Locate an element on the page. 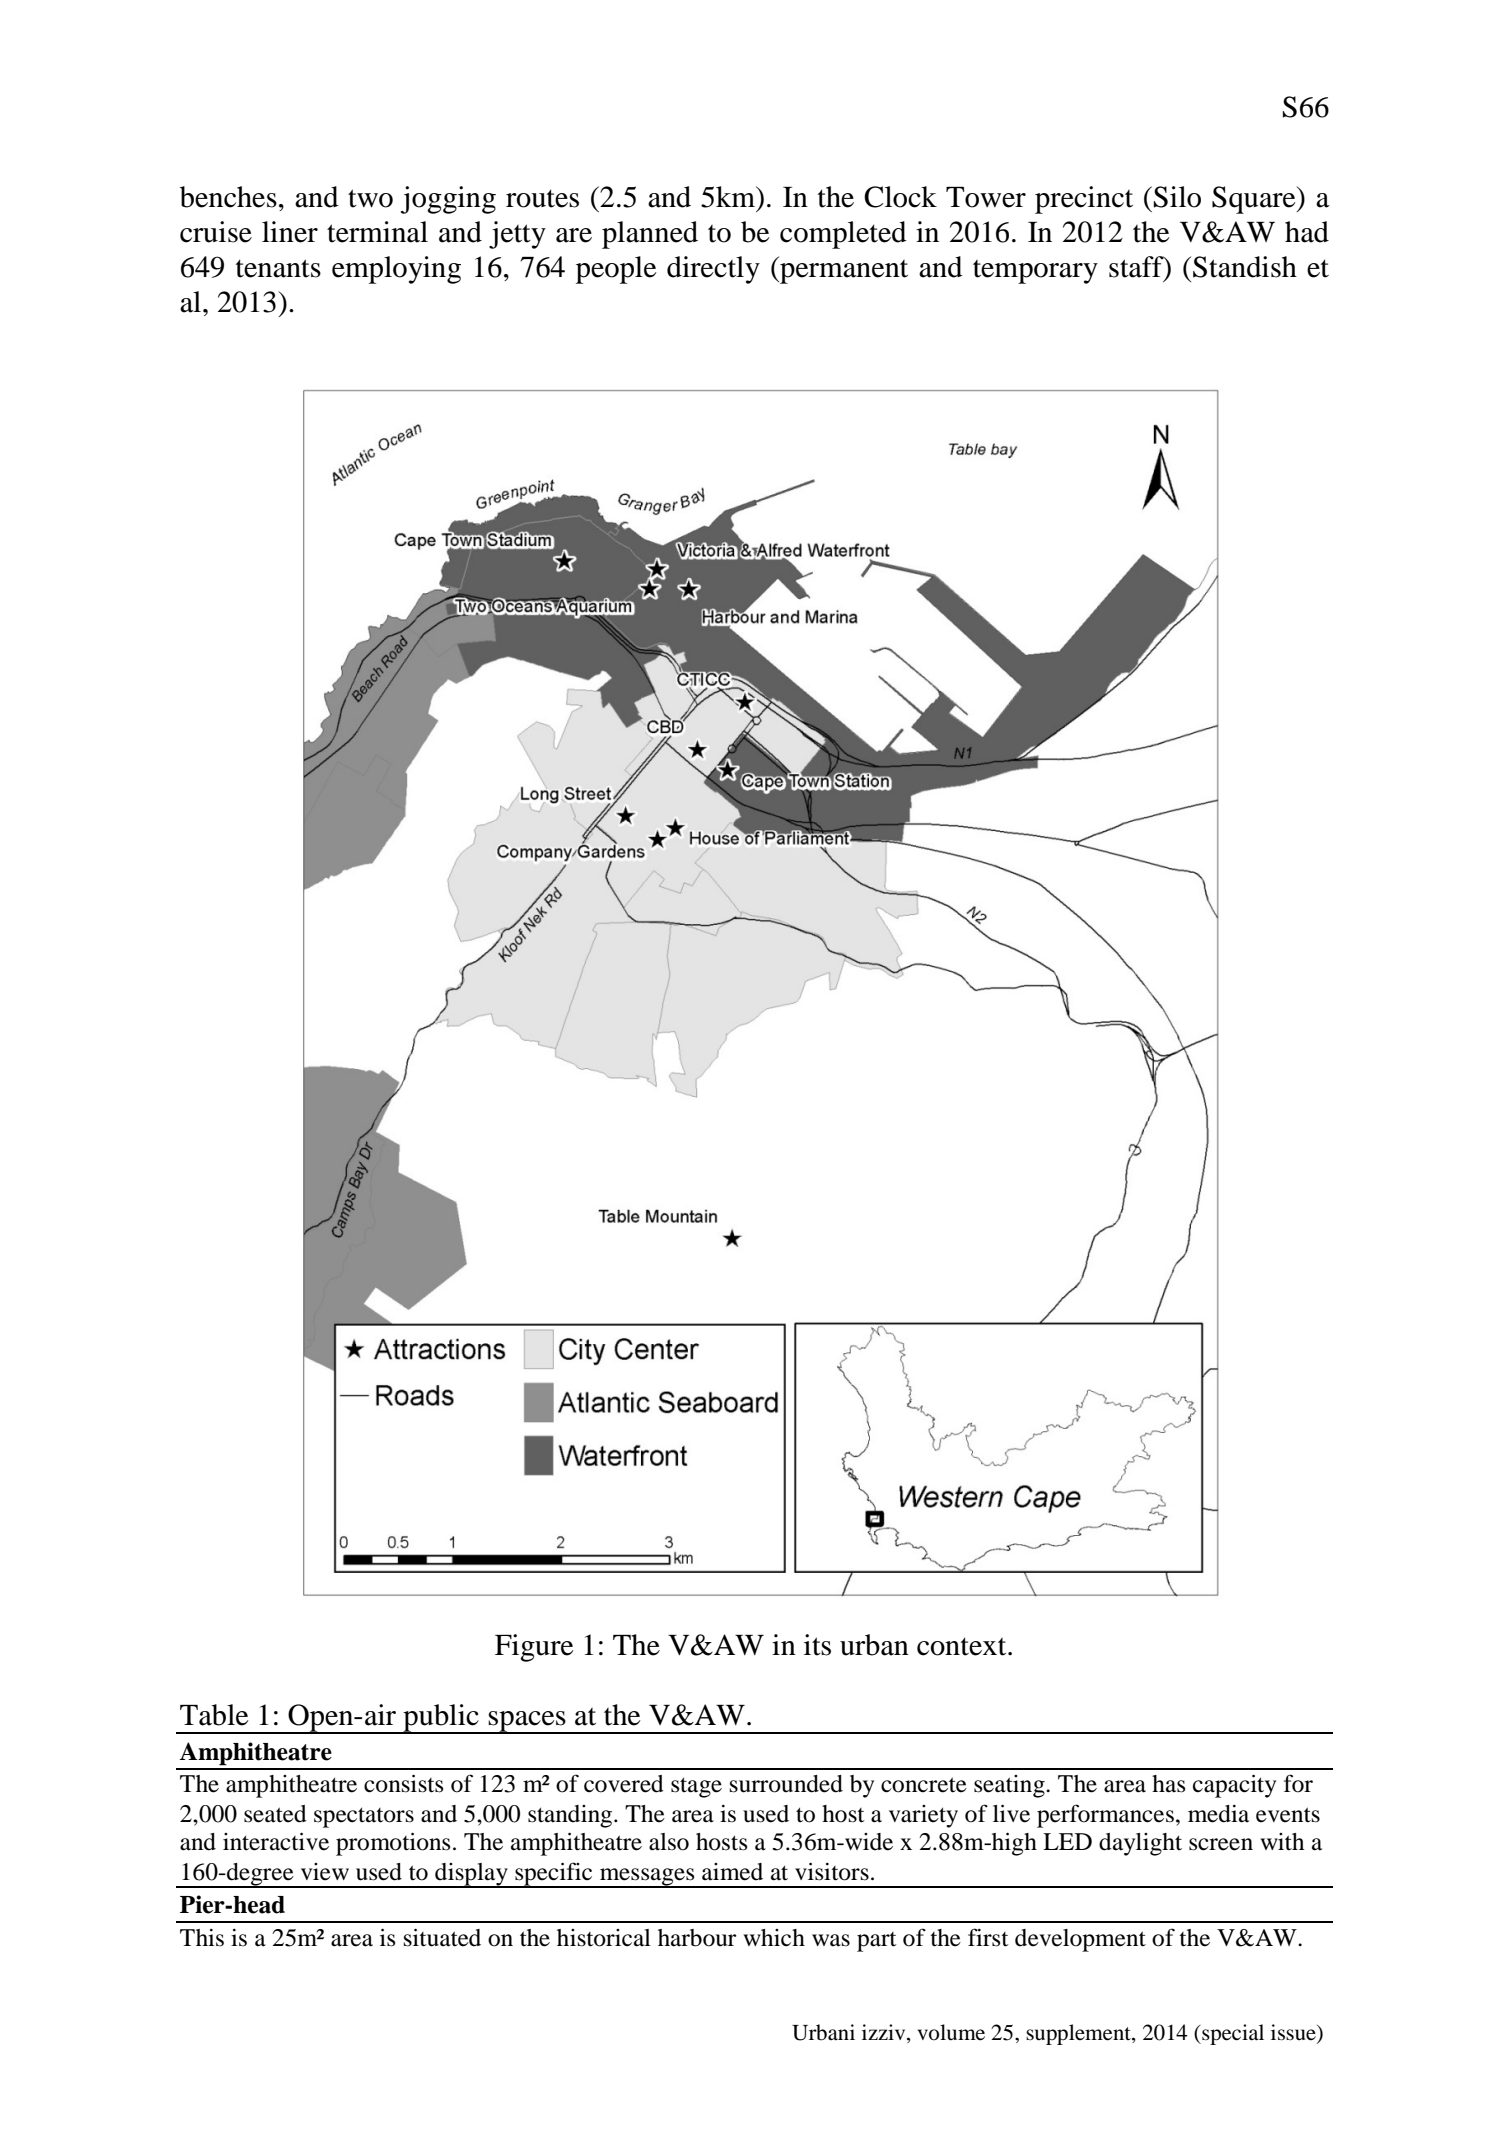 The height and width of the image is (2136, 1509). employing is located at coordinates (396, 270).
